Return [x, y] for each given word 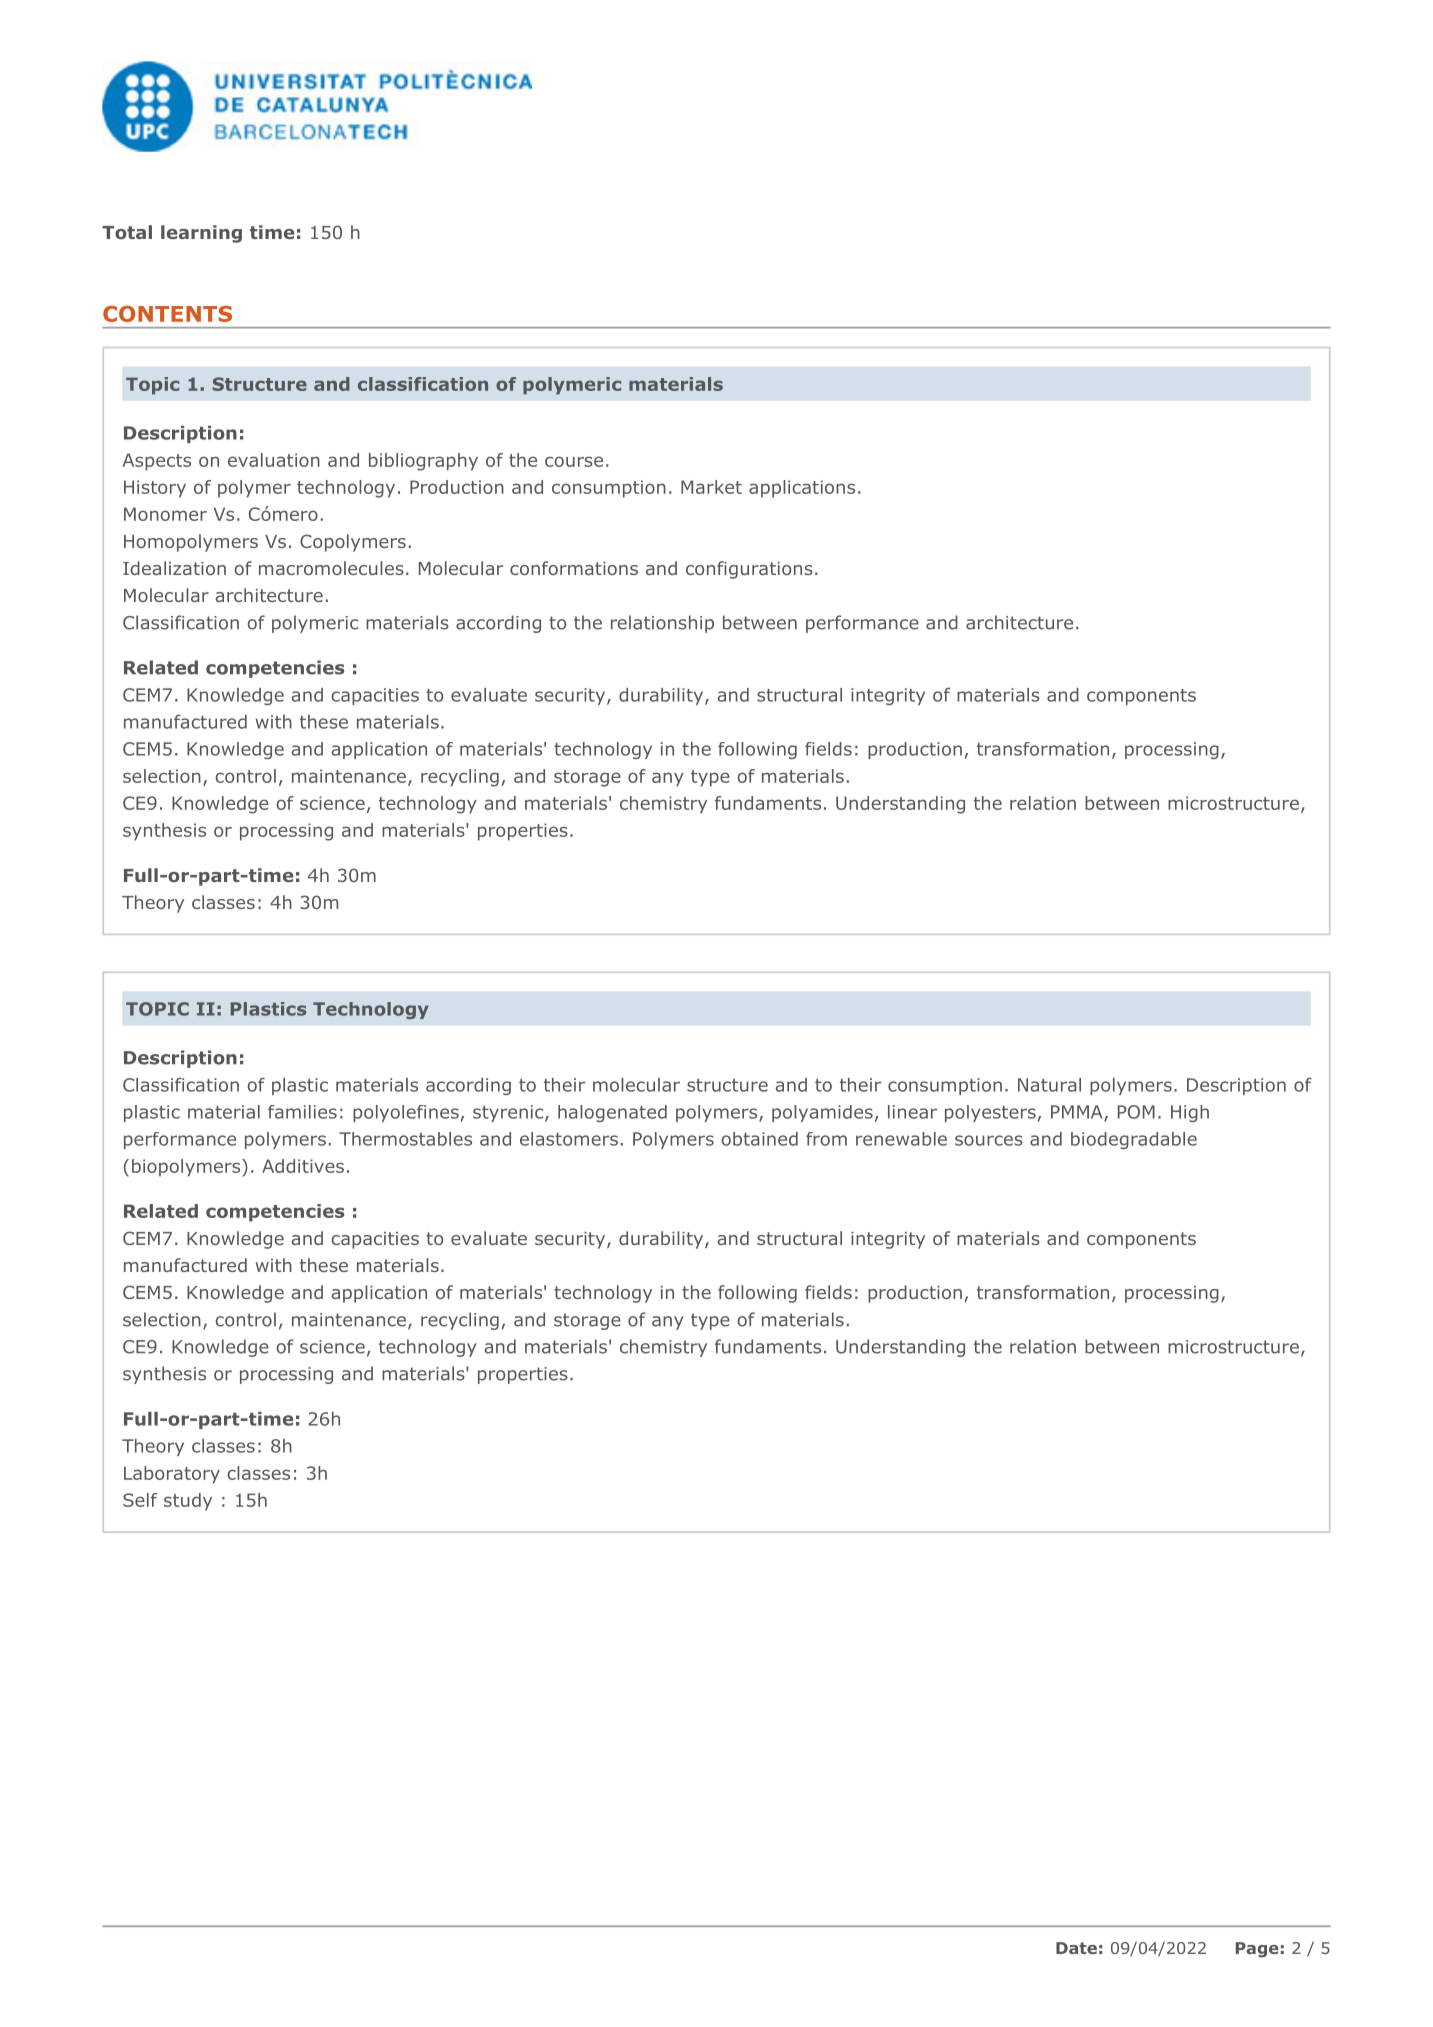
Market [711, 487]
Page [1257, 1950]
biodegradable [1134, 1140]
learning [201, 234]
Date [1076, 1948]
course [574, 461]
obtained [759, 1139]
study [188, 1502]
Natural [1049, 1085]
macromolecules [331, 568]
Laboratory [172, 1475]
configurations [749, 570]
